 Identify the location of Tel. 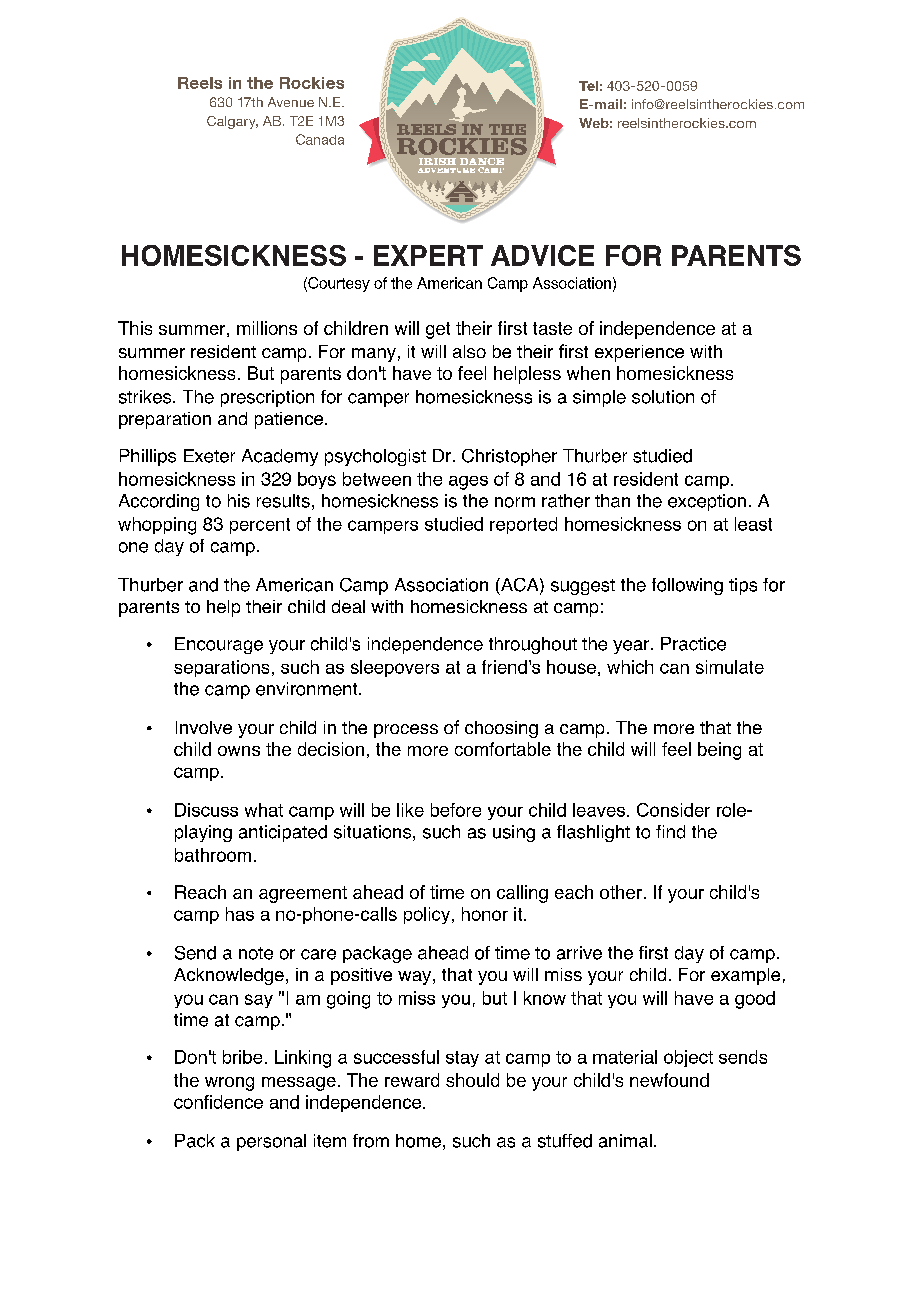
(588, 86).
